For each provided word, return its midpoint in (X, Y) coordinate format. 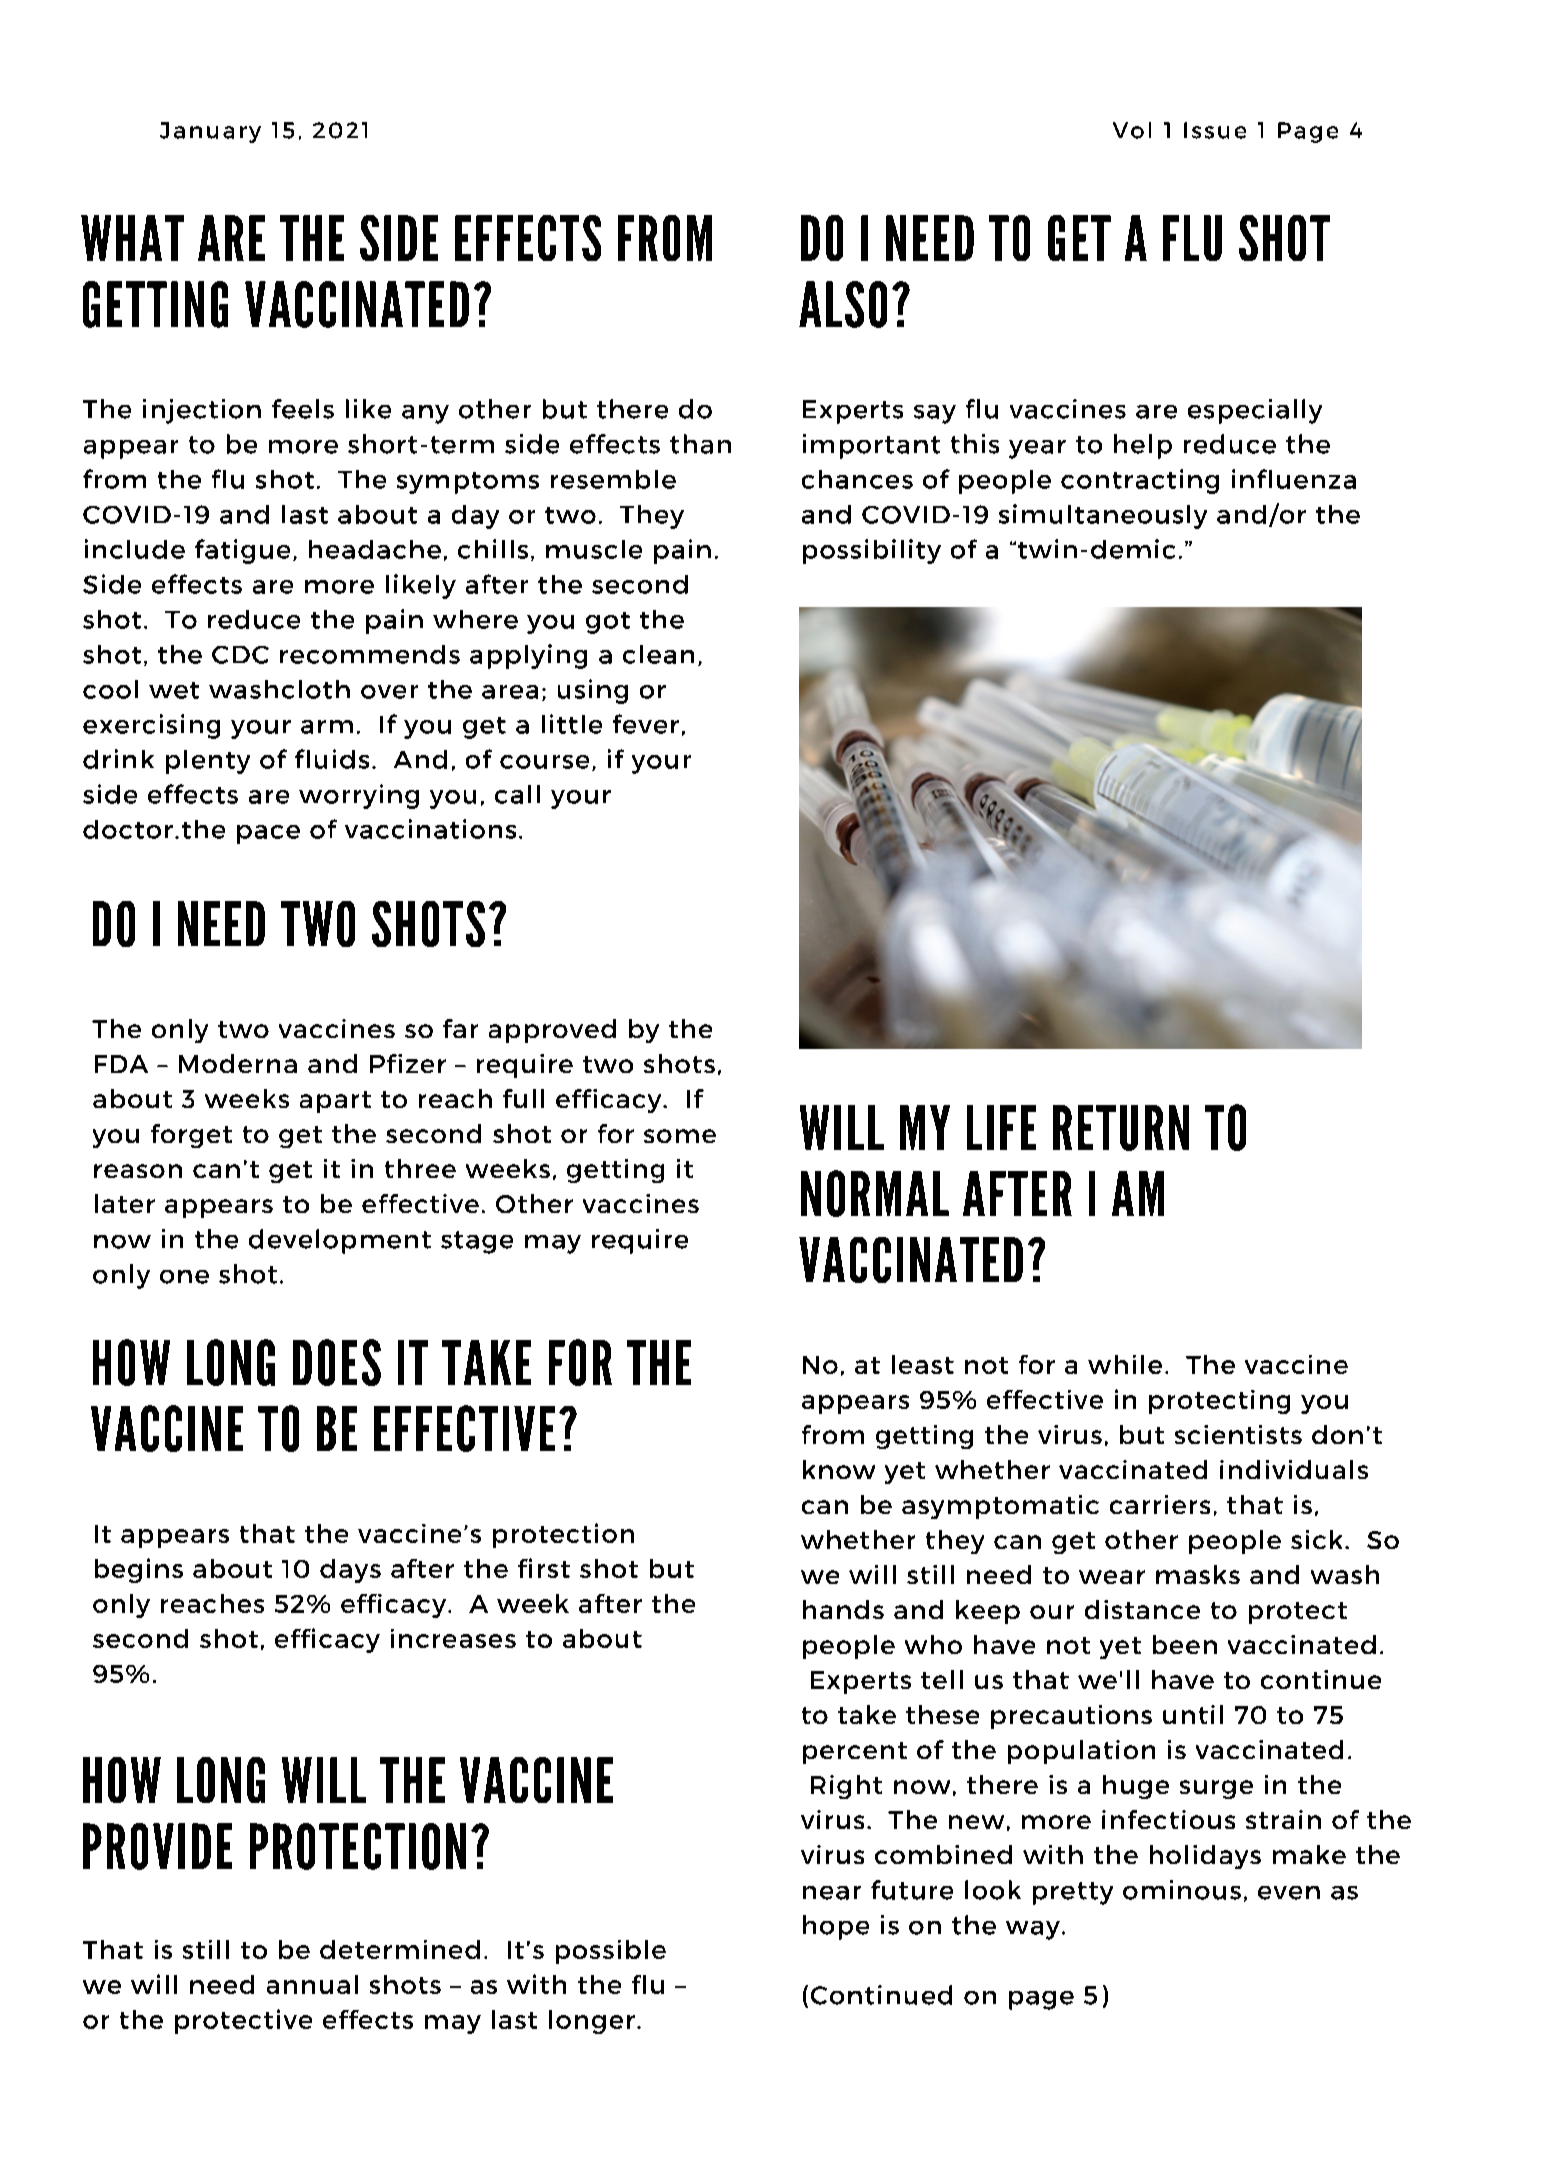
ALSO (843, 304)
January (210, 132)
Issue (1215, 130)
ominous (1182, 1890)
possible (611, 1952)
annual (312, 1984)
